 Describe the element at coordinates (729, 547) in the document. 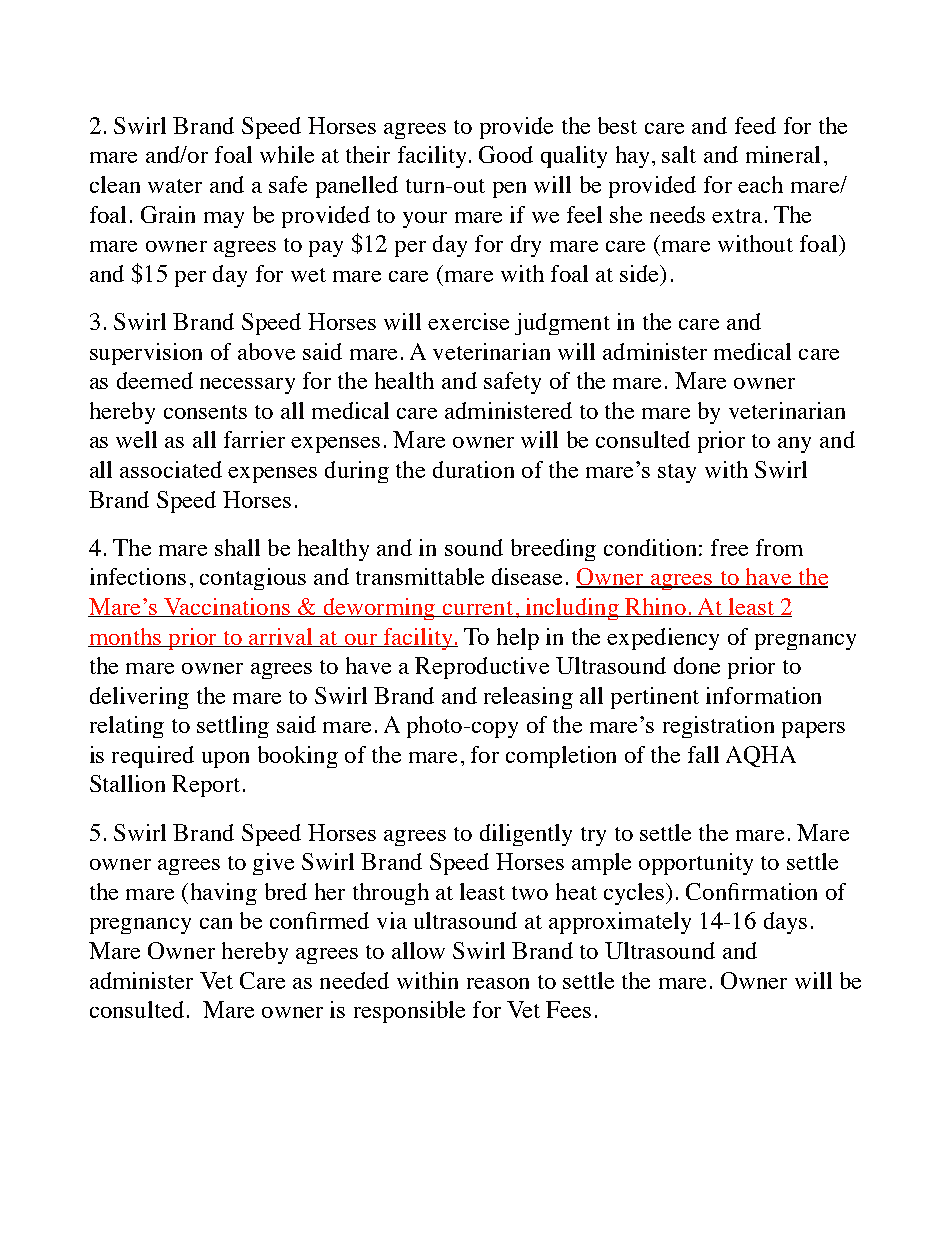

I see `free` at that location.
